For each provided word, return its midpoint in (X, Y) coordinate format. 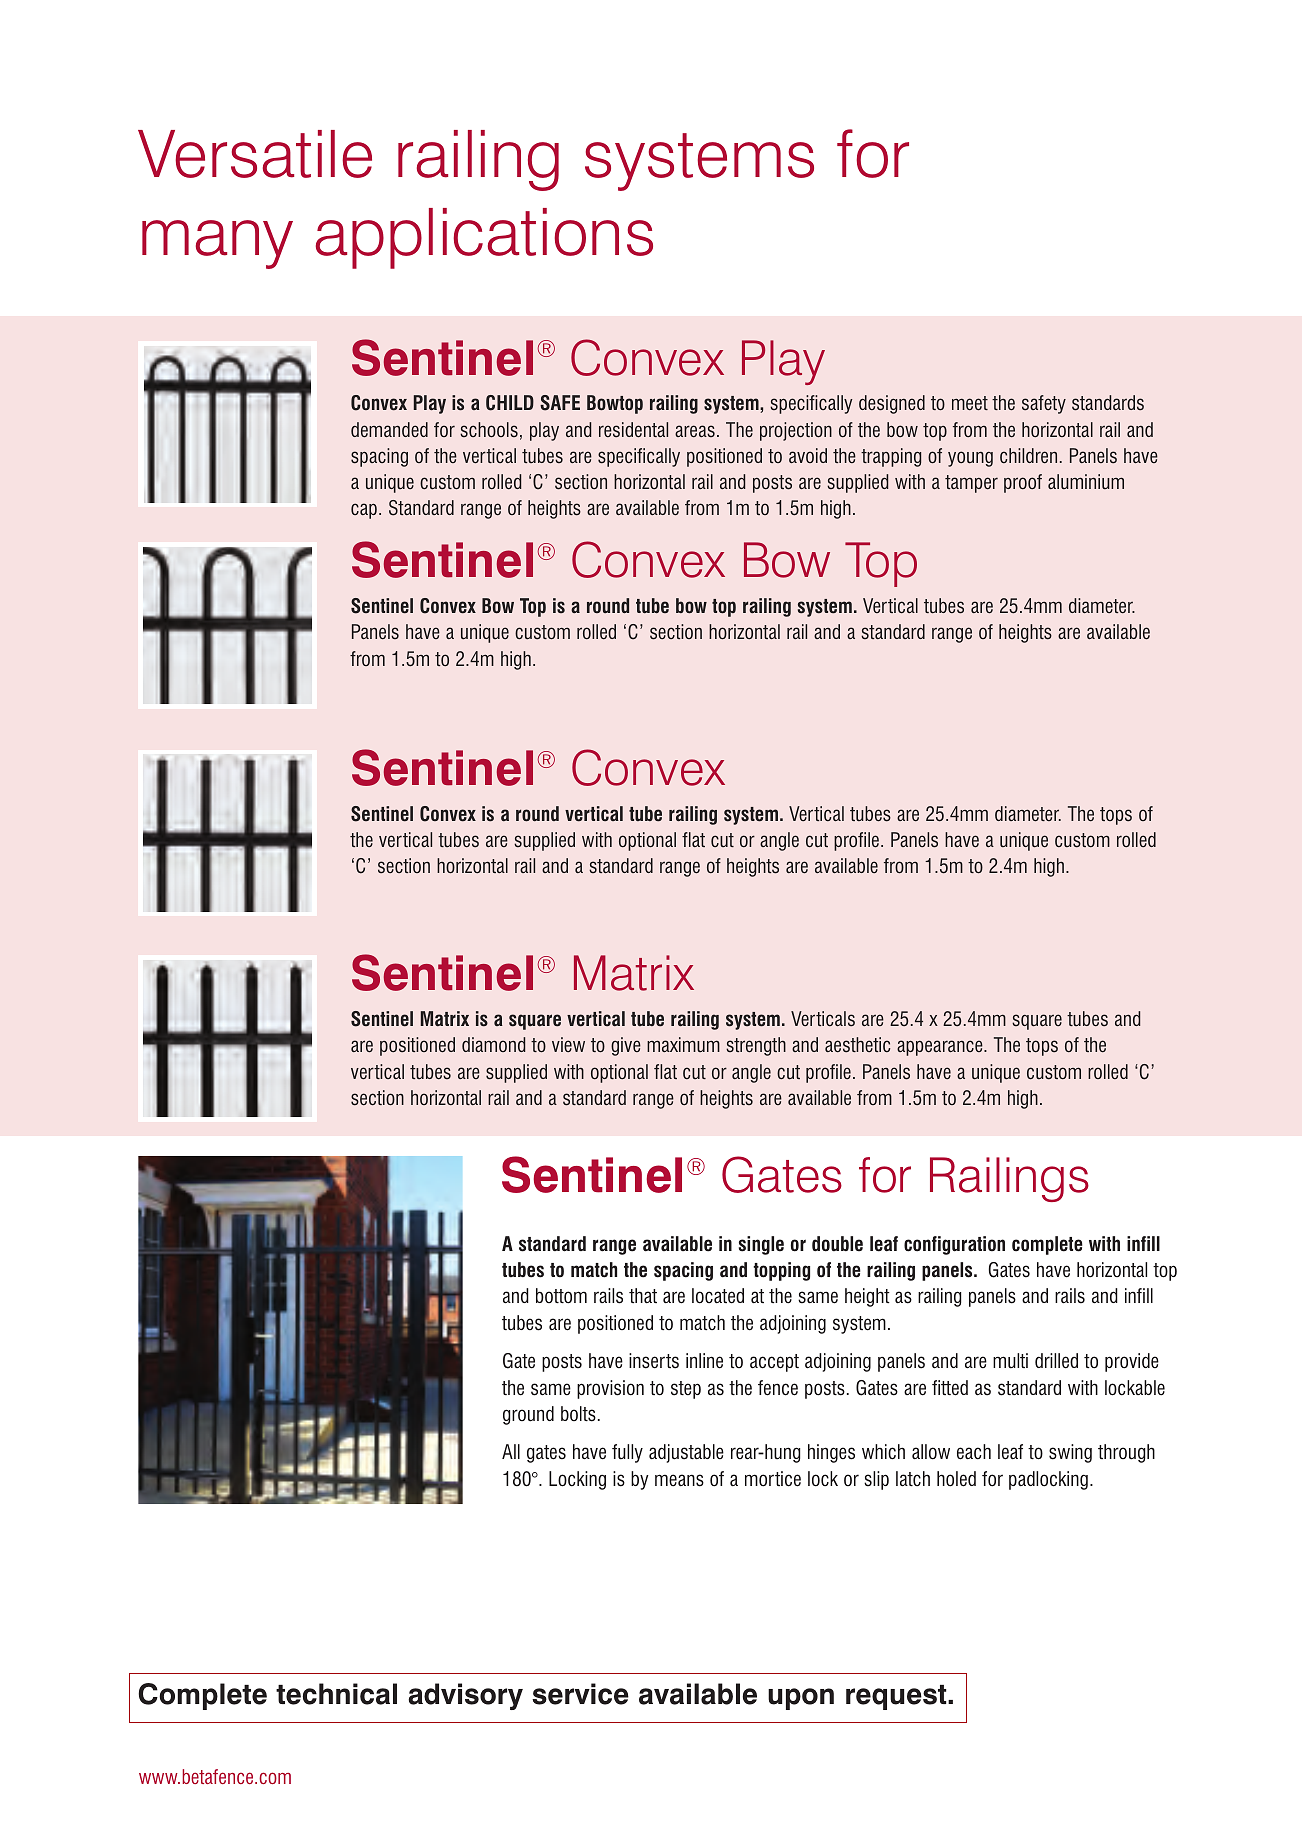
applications (484, 238)
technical (336, 1694)
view (568, 1044)
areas (695, 431)
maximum (683, 1044)
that (643, 1295)
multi (1010, 1361)
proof (1023, 483)
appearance (941, 1048)
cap (364, 511)
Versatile (255, 154)
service (580, 1694)
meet (970, 403)
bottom (561, 1296)
